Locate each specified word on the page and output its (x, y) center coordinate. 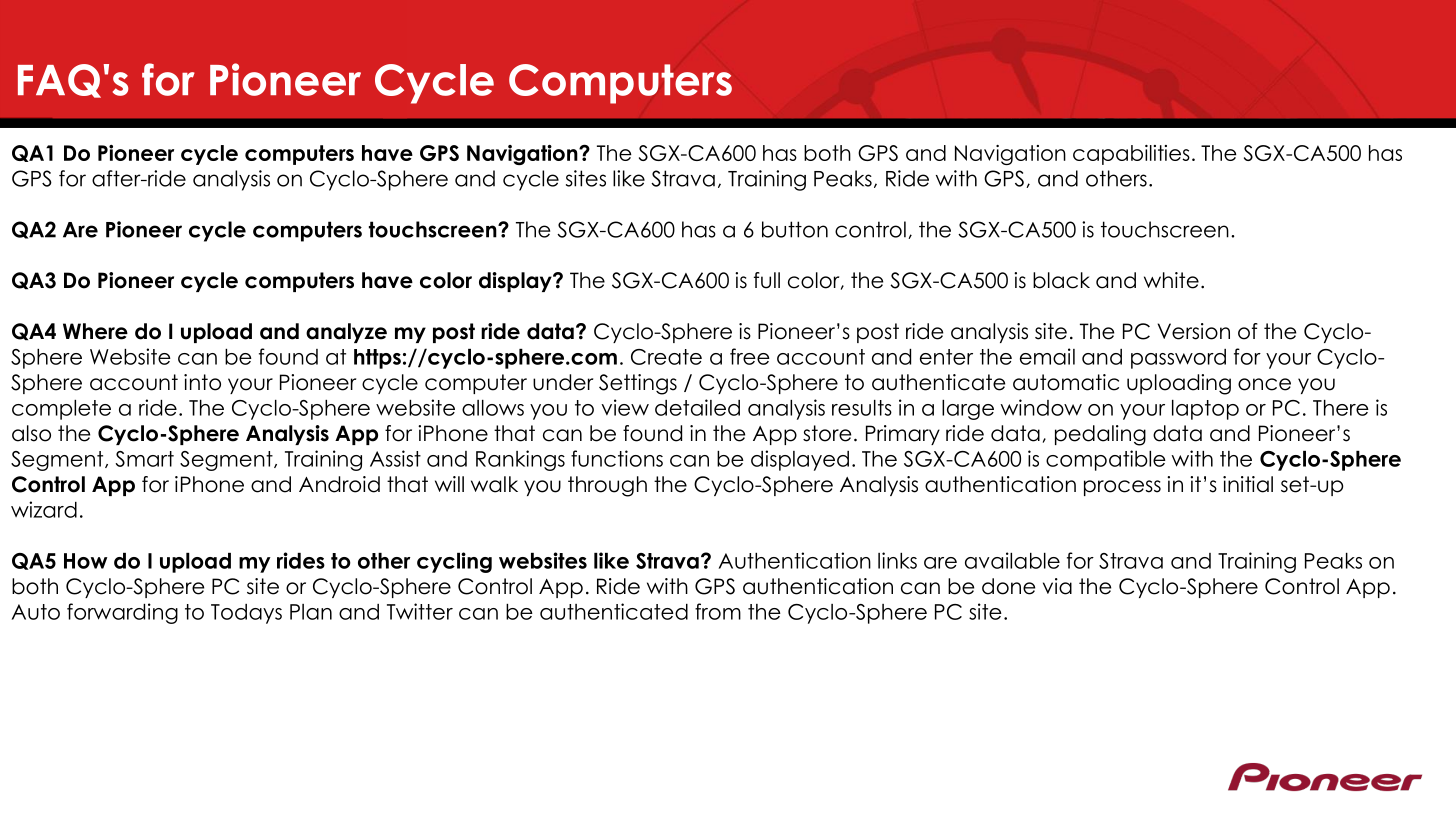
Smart (145, 459)
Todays (246, 614)
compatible (1106, 460)
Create (666, 357)
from (718, 611)
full (767, 280)
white (1171, 280)
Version (1193, 331)
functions (617, 458)
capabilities (1131, 155)
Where (95, 331)
